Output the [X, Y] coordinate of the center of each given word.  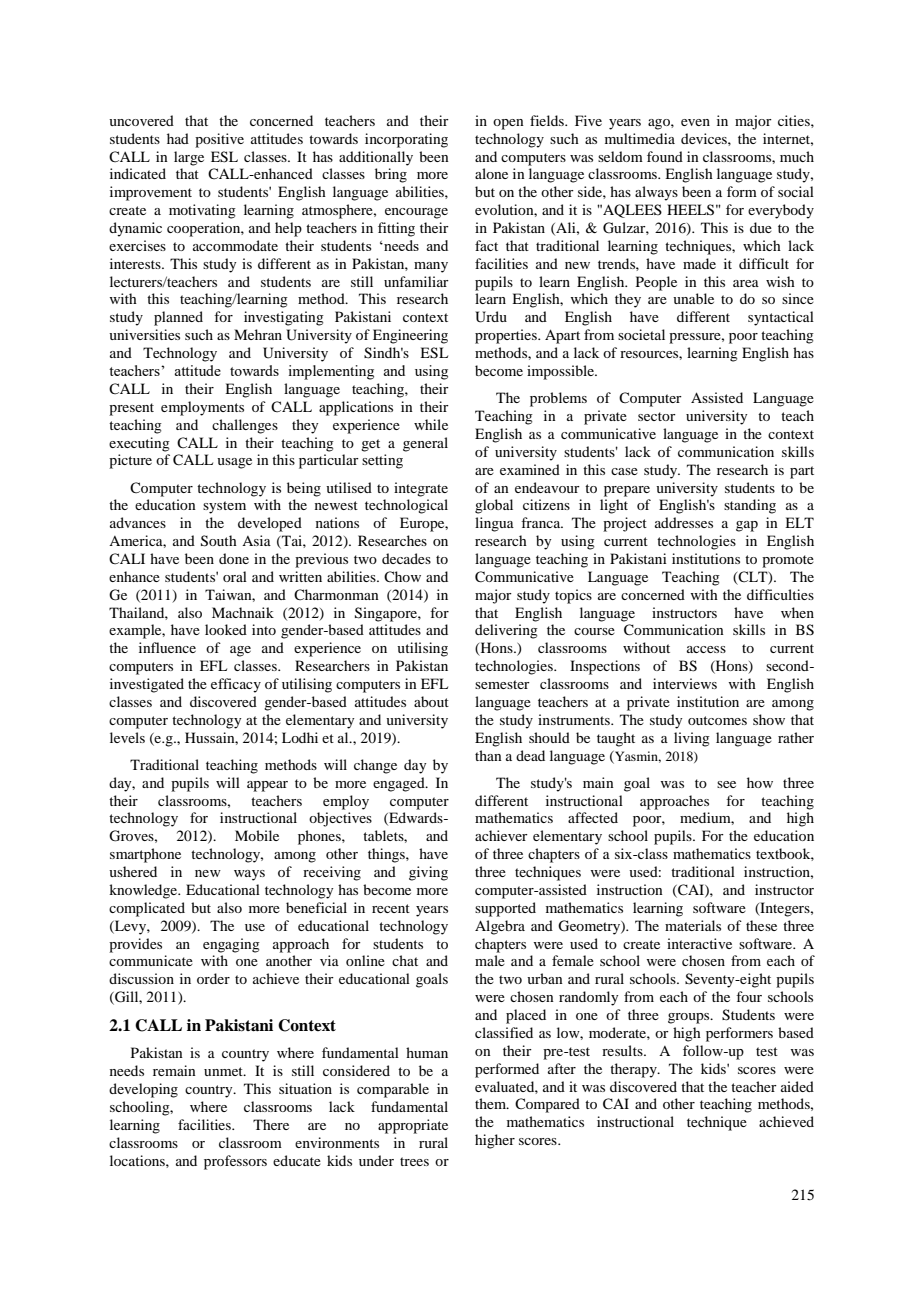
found [665, 156]
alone [491, 173]
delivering [506, 631]
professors [235, 1162]
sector [657, 416]
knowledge [144, 891]
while [431, 424]
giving [428, 873]
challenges [245, 426]
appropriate [413, 1126]
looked [226, 629]
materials [693, 925]
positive [219, 140]
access [706, 649]
